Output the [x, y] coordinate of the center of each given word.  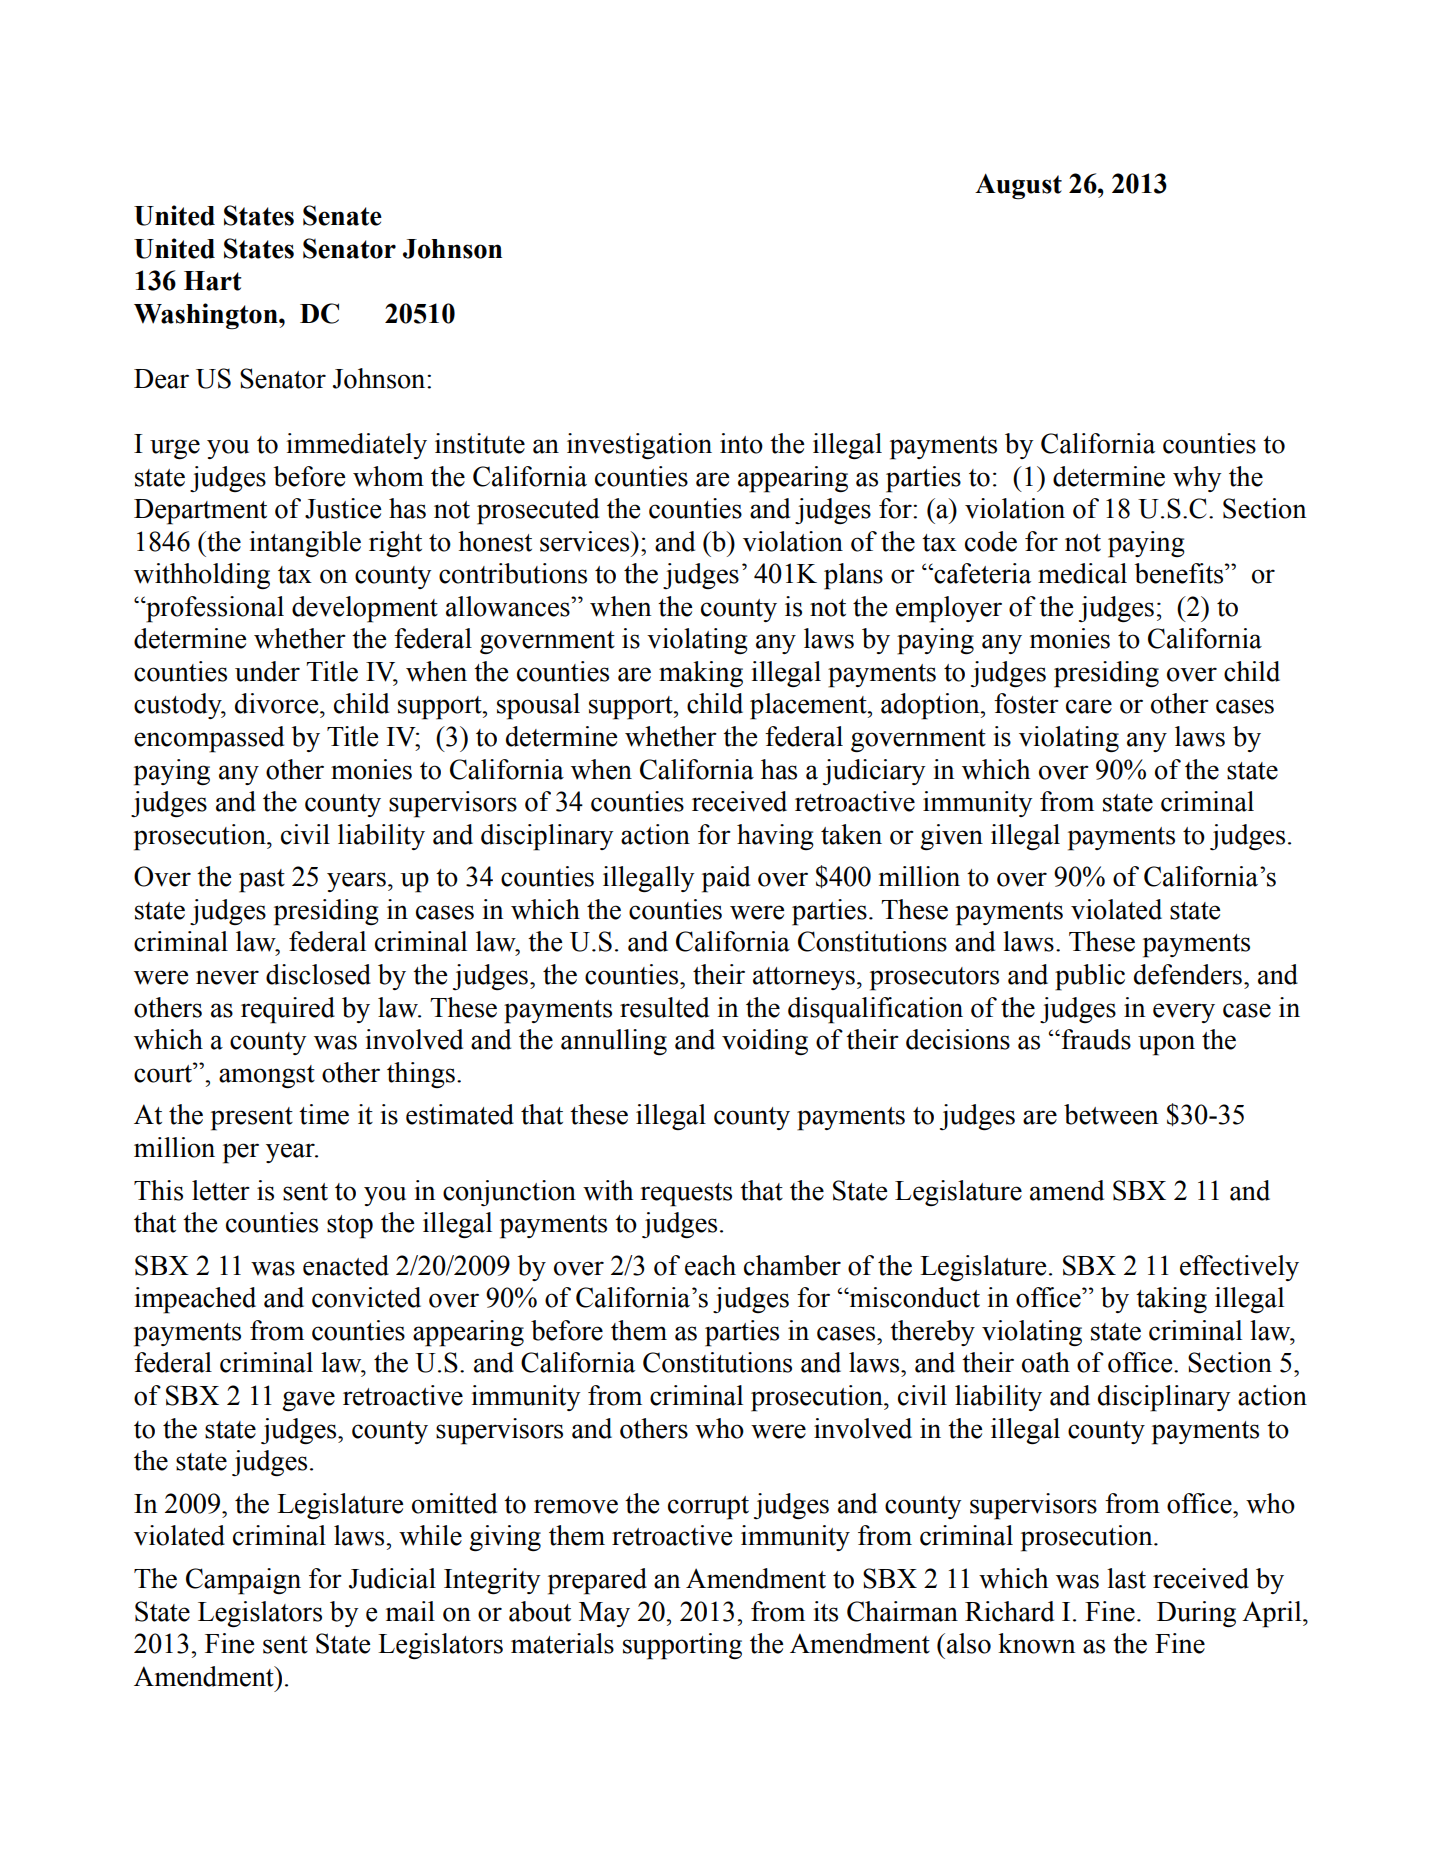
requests [686, 1195]
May [604, 1614]
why [1197, 479]
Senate [342, 215]
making [701, 674]
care [1089, 706]
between [1111, 1114]
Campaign [243, 1581]
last [1126, 1578]
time [324, 1114]
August [1018, 186]
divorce [278, 703]
